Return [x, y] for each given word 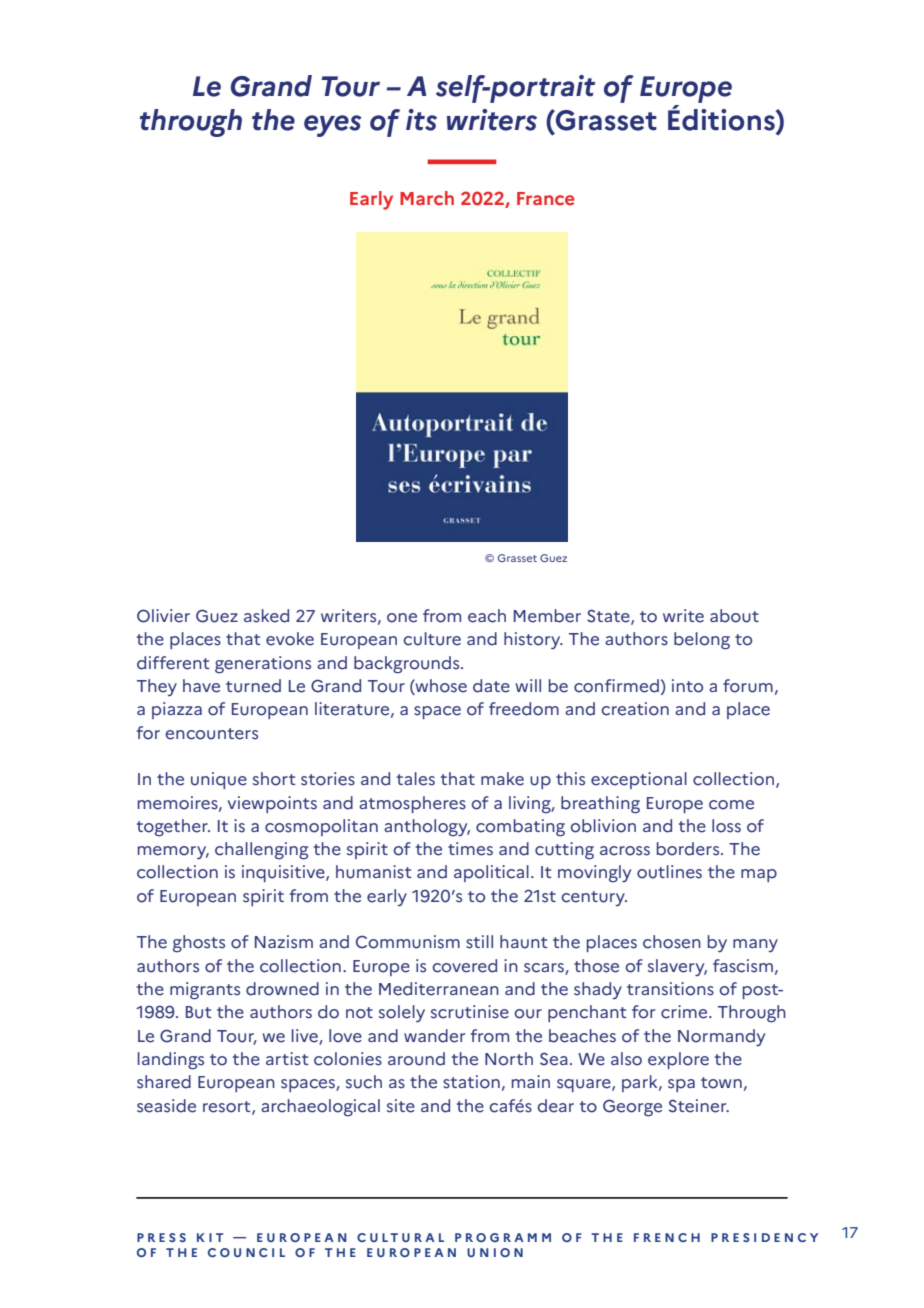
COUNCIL [246, 1252]
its [421, 120]
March [427, 198]
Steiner [699, 1106]
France [545, 199]
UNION [495, 1252]
